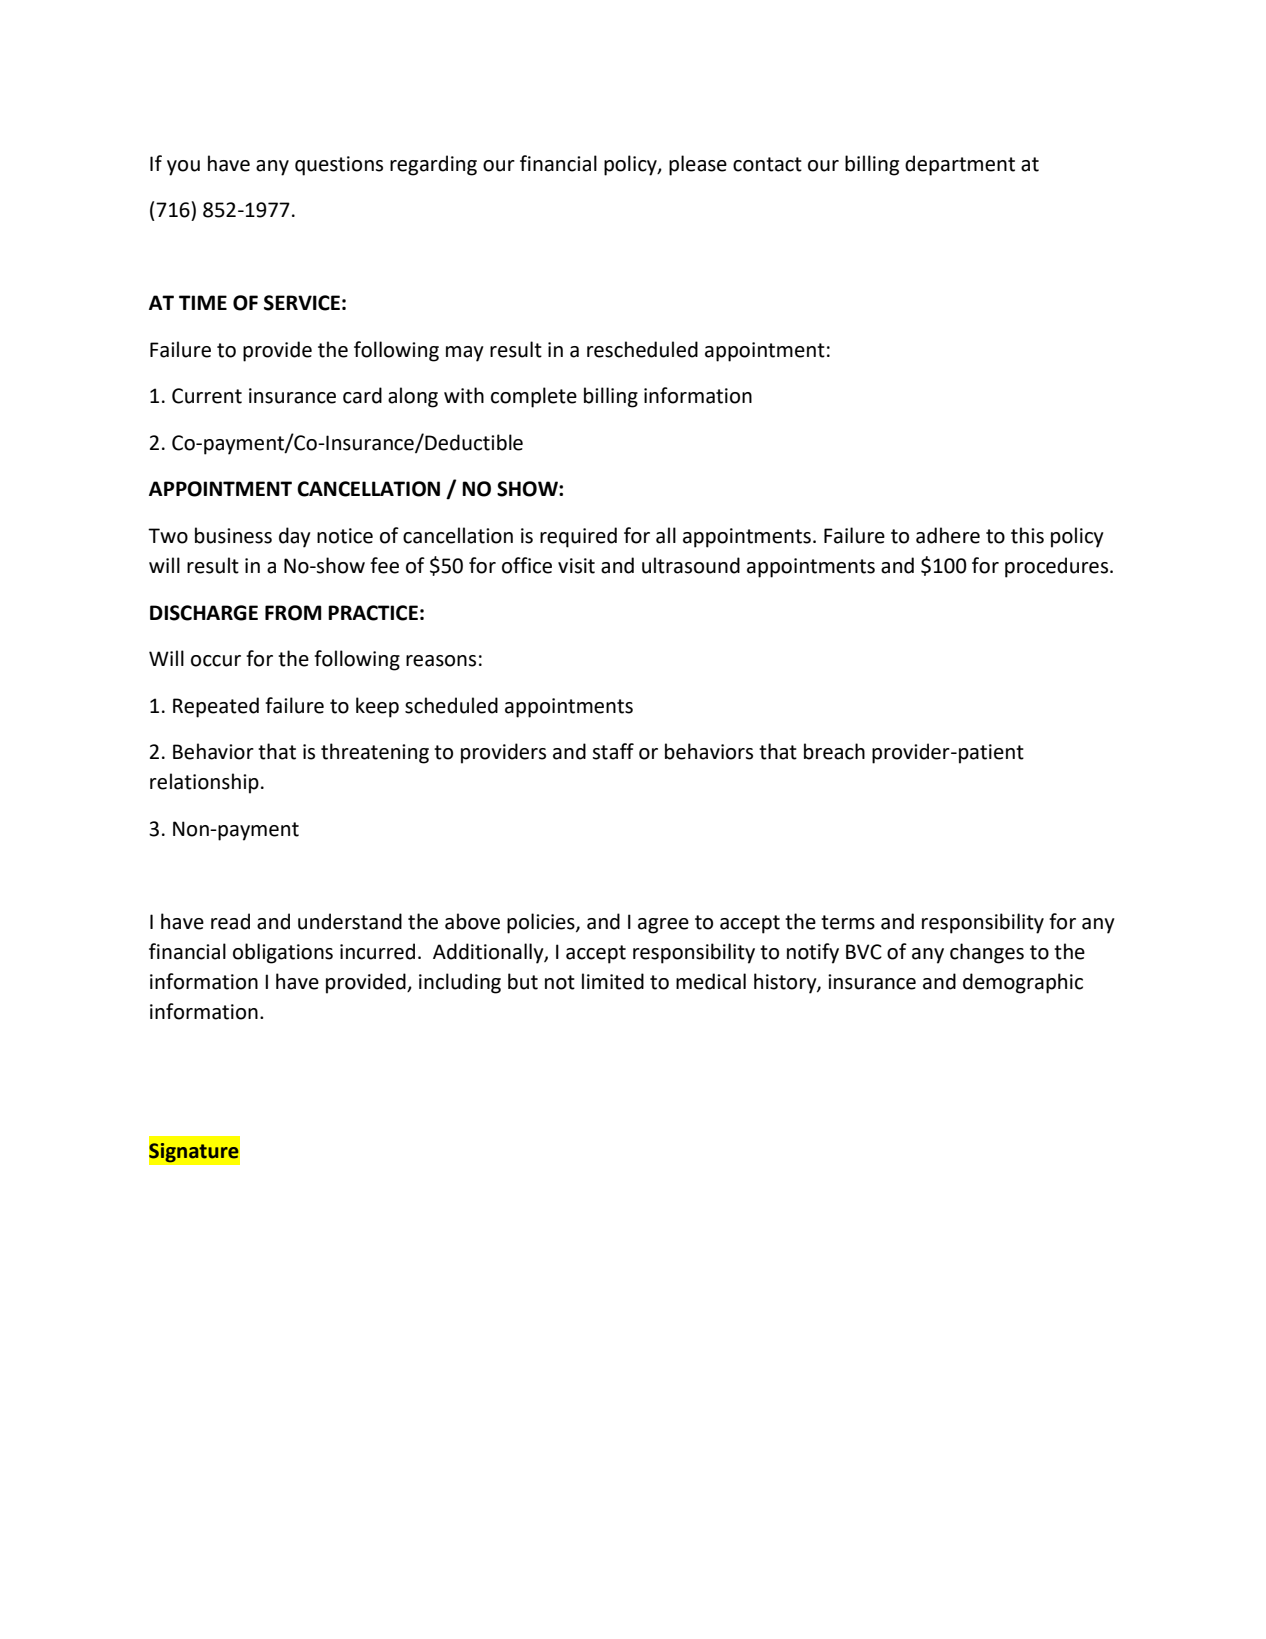 This document has height=1639, width=1266. I want to click on complete, so click(534, 397).
